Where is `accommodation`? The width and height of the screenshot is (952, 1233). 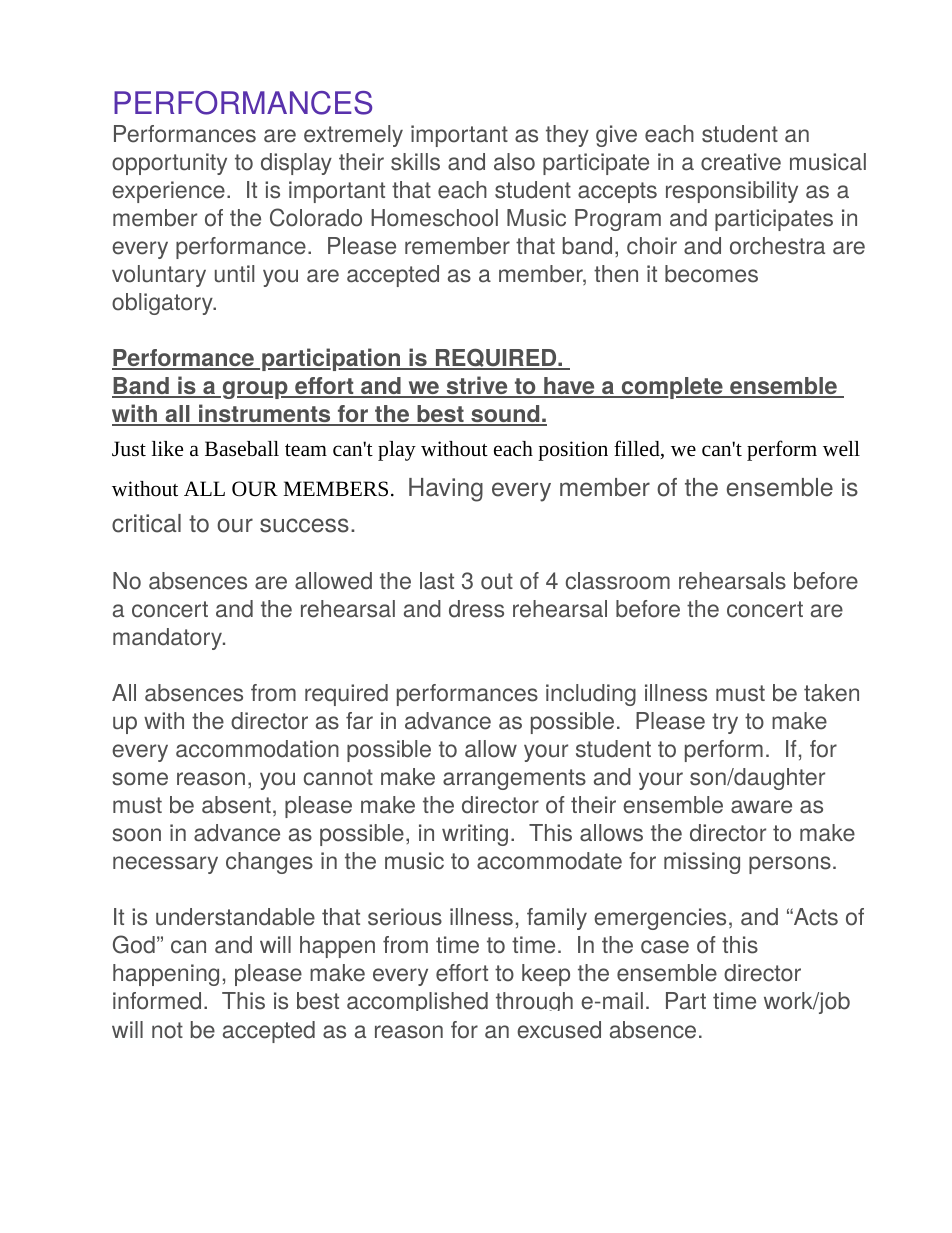
accommodation is located at coordinates (257, 749).
